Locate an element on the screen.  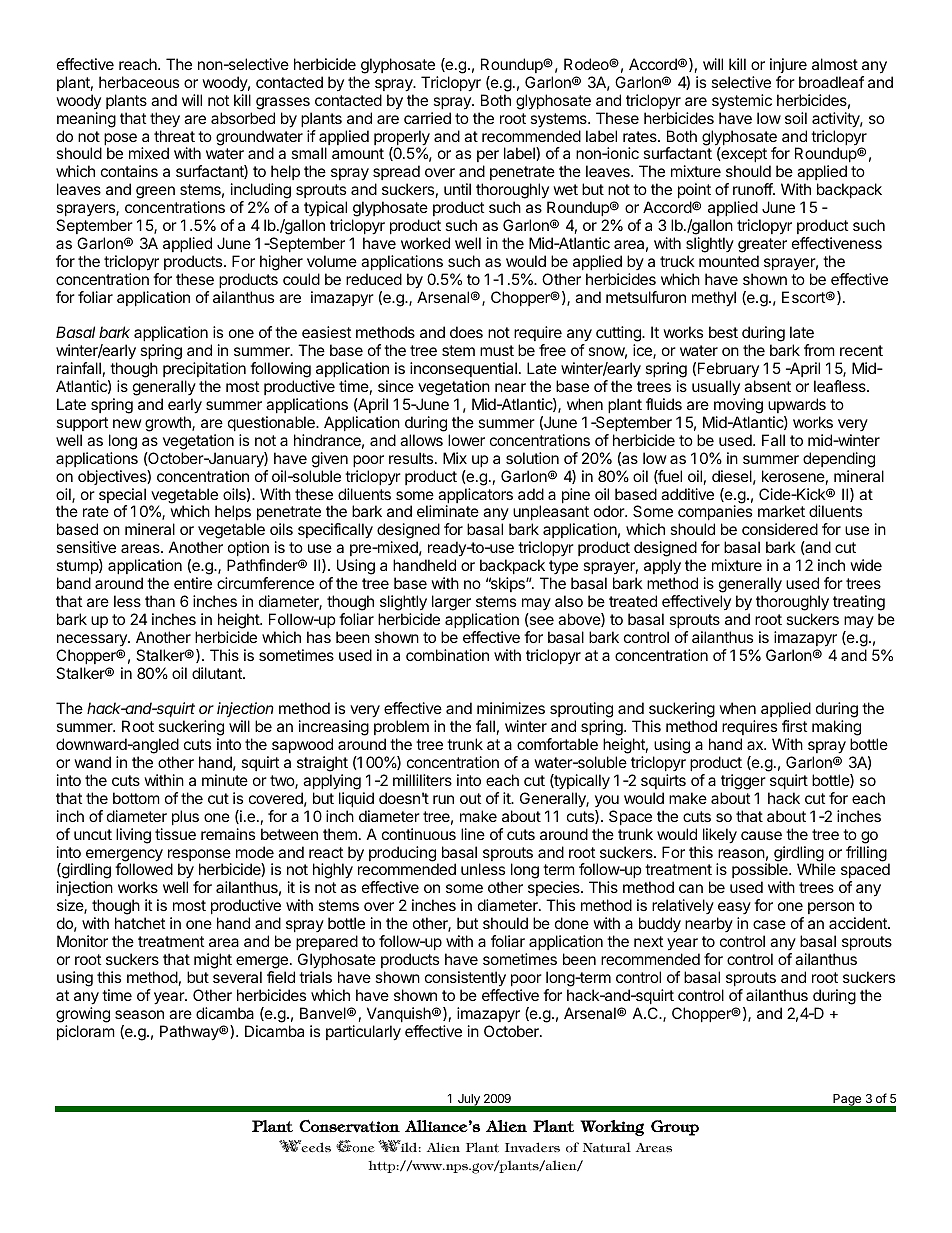
than is located at coordinates (160, 601).
